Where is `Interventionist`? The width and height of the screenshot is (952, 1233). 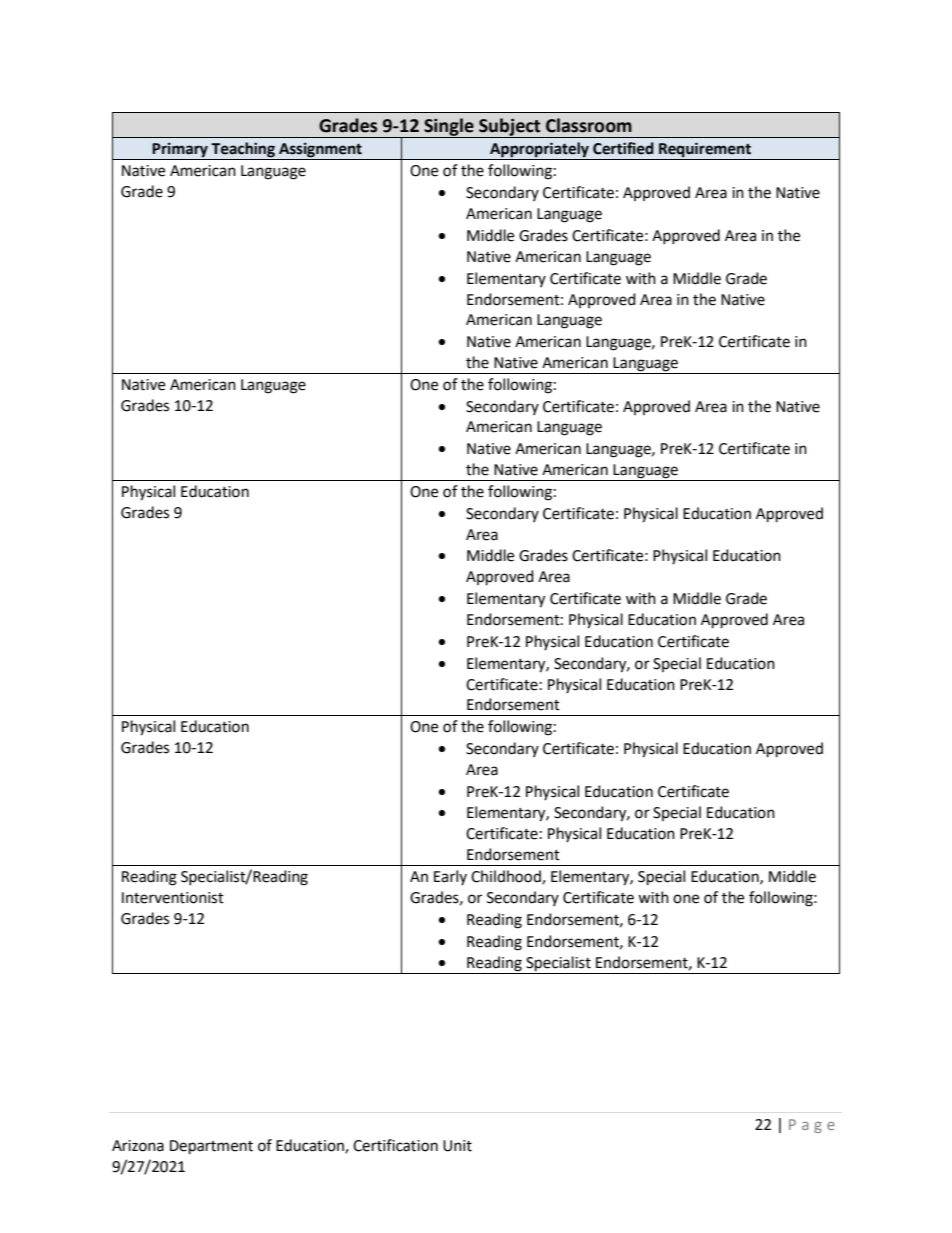 Interventionist is located at coordinates (173, 898).
